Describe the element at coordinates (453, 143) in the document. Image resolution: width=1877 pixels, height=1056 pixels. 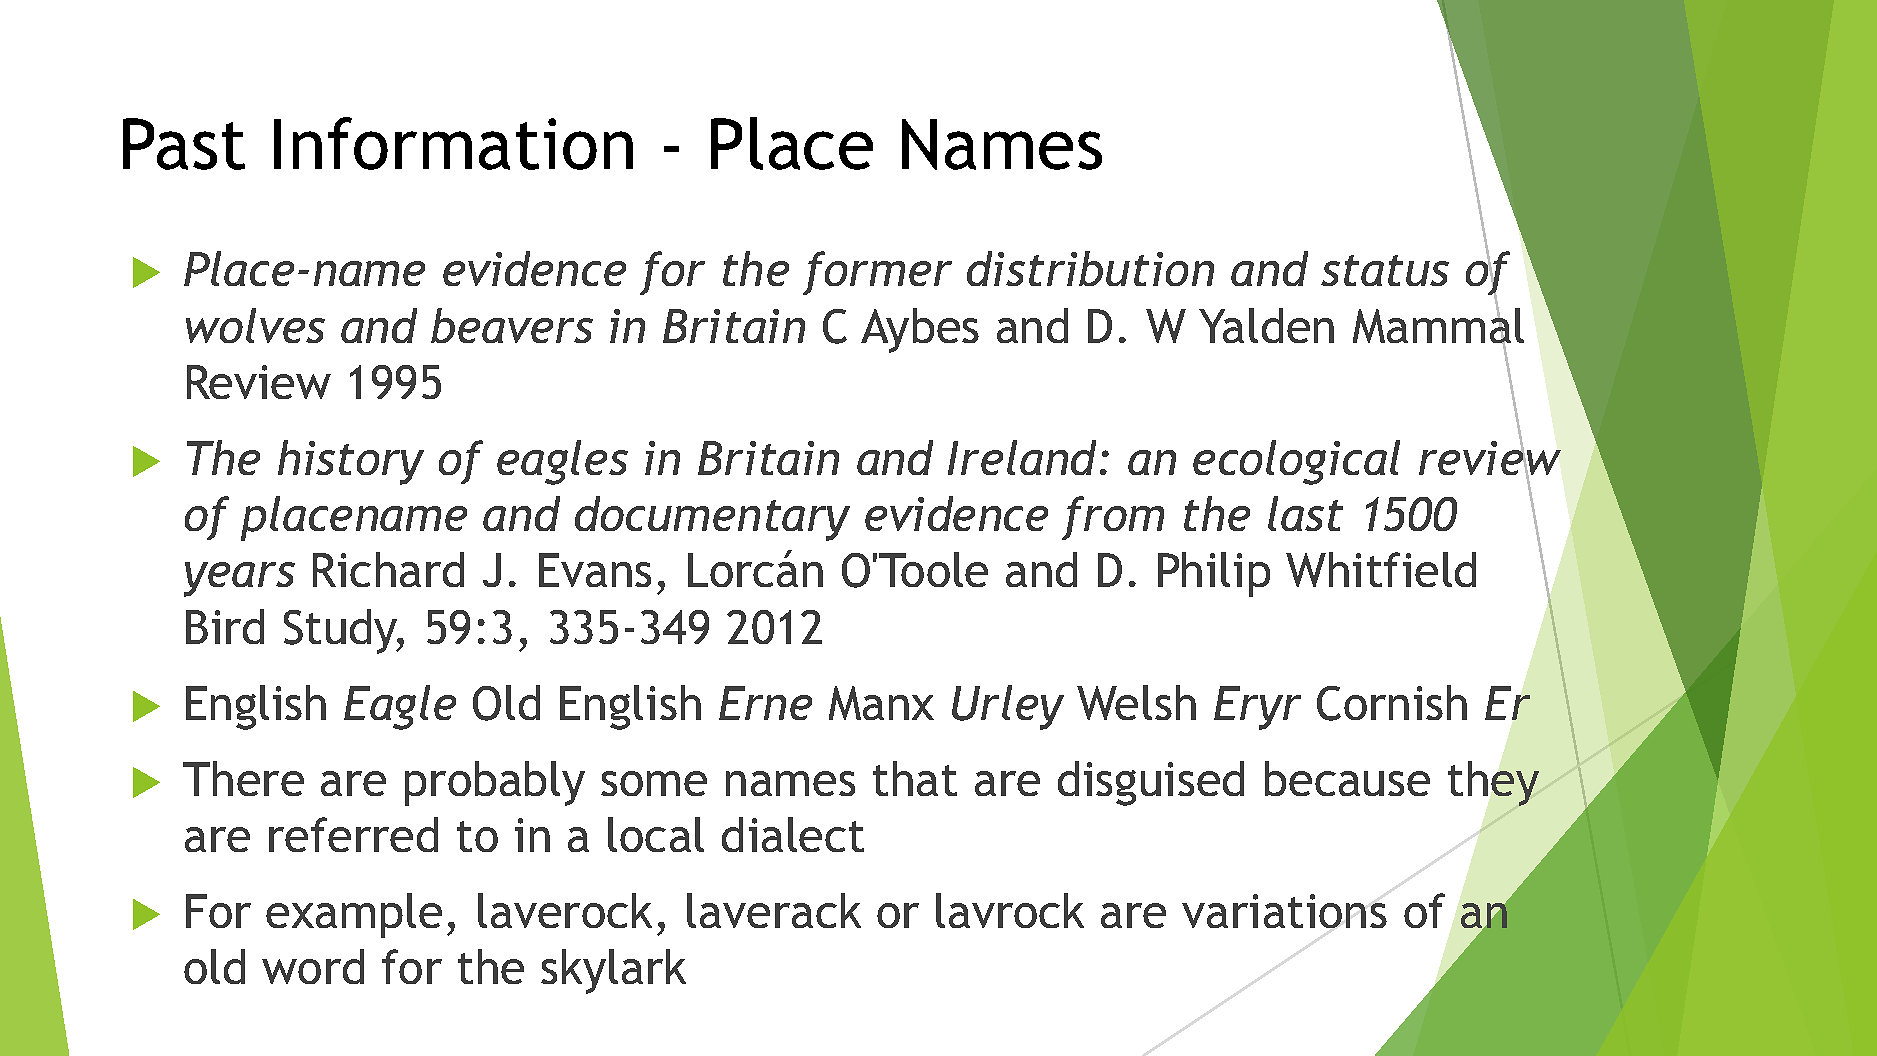
I see `Information` at that location.
